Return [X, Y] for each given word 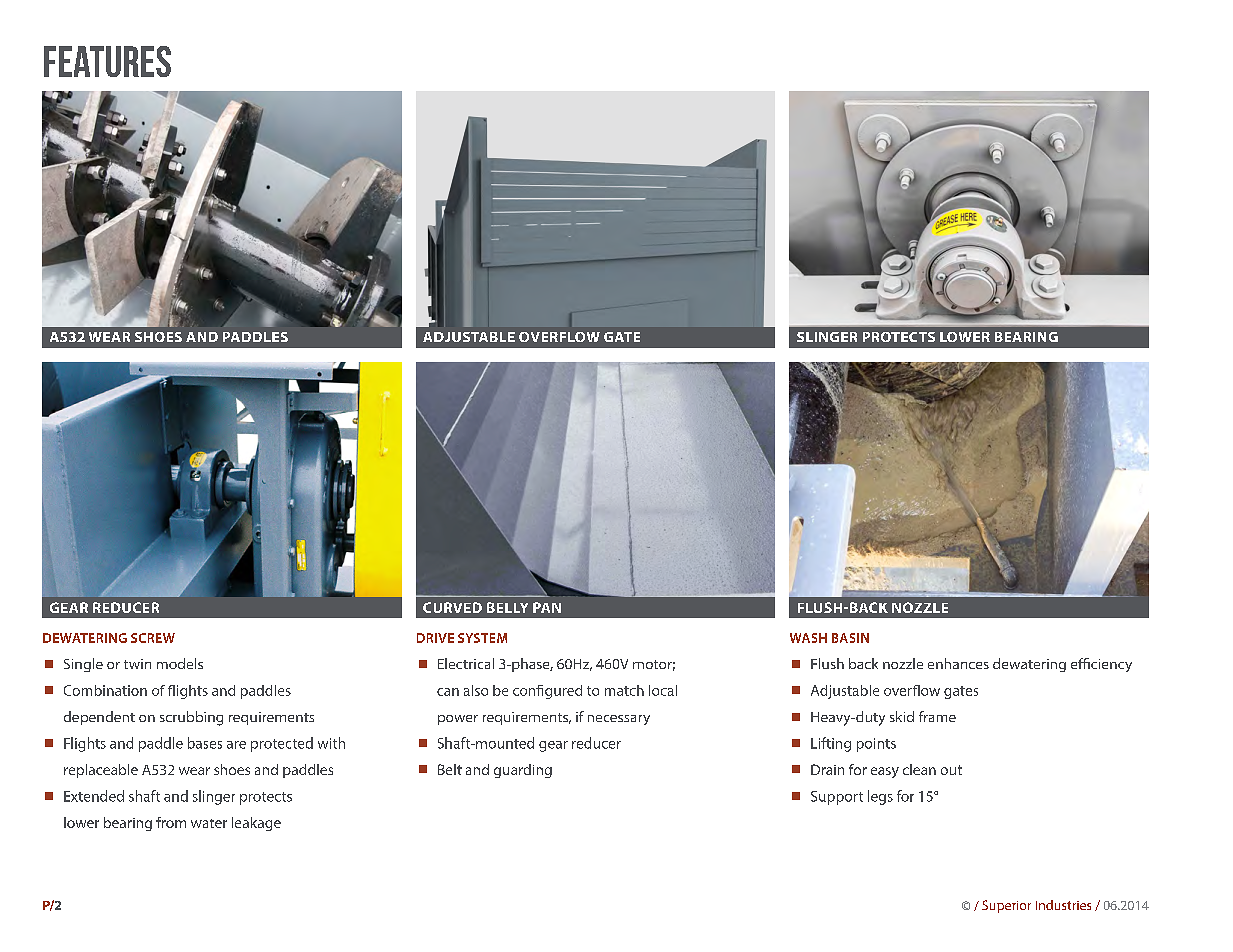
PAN [547, 607]
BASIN [850, 638]
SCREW [153, 638]
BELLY [507, 607]
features [107, 61]
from [171, 822]
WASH [808, 638]
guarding [523, 771]
